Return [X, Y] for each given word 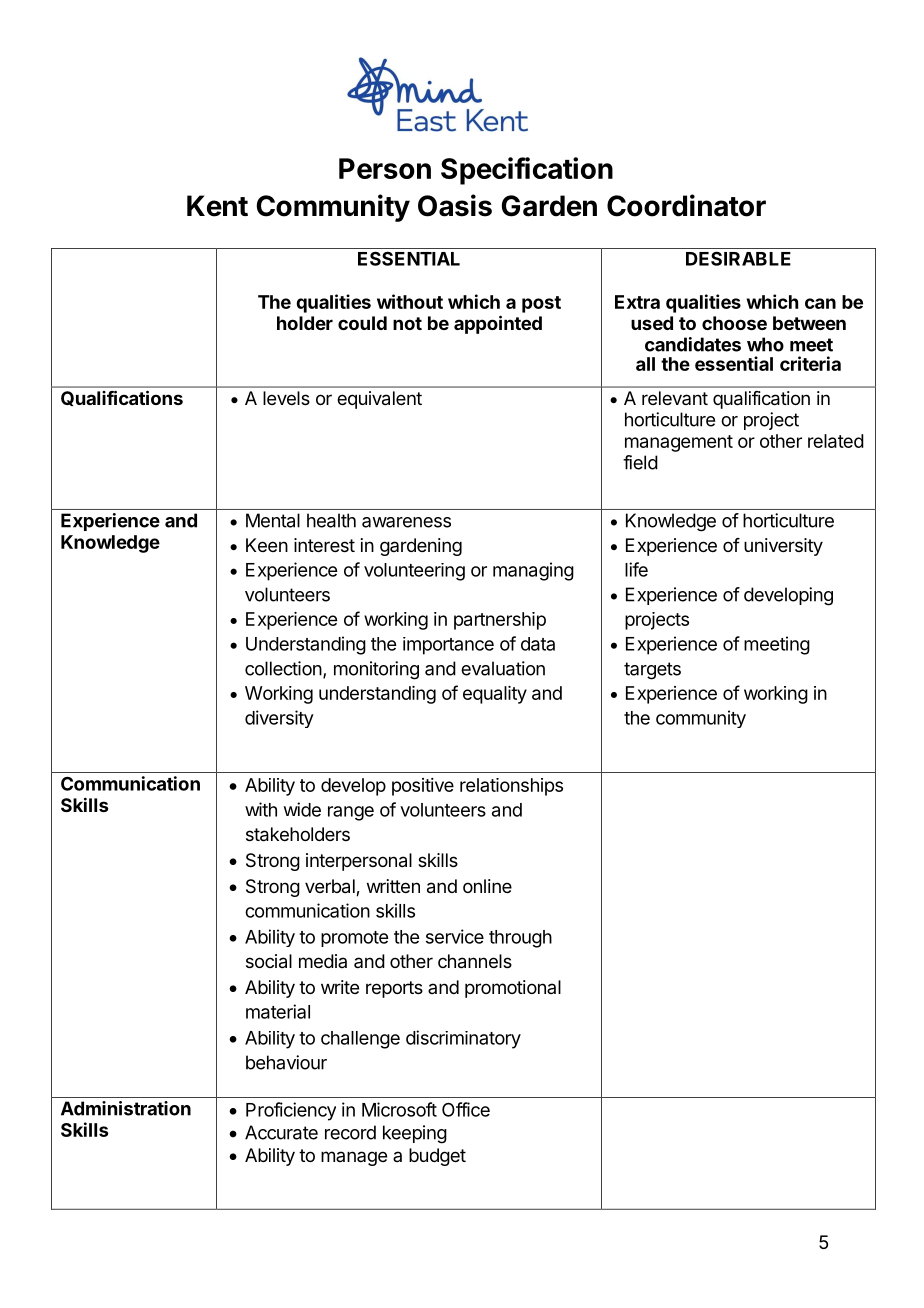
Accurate [281, 1132]
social [269, 961]
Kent [217, 206]
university [783, 547]
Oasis [455, 205]
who [765, 344]
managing [533, 571]
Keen [267, 545]
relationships [511, 787]
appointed [498, 324]
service [455, 936]
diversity [279, 719]
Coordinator [686, 205]
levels [286, 398]
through [520, 939]
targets [652, 671]
